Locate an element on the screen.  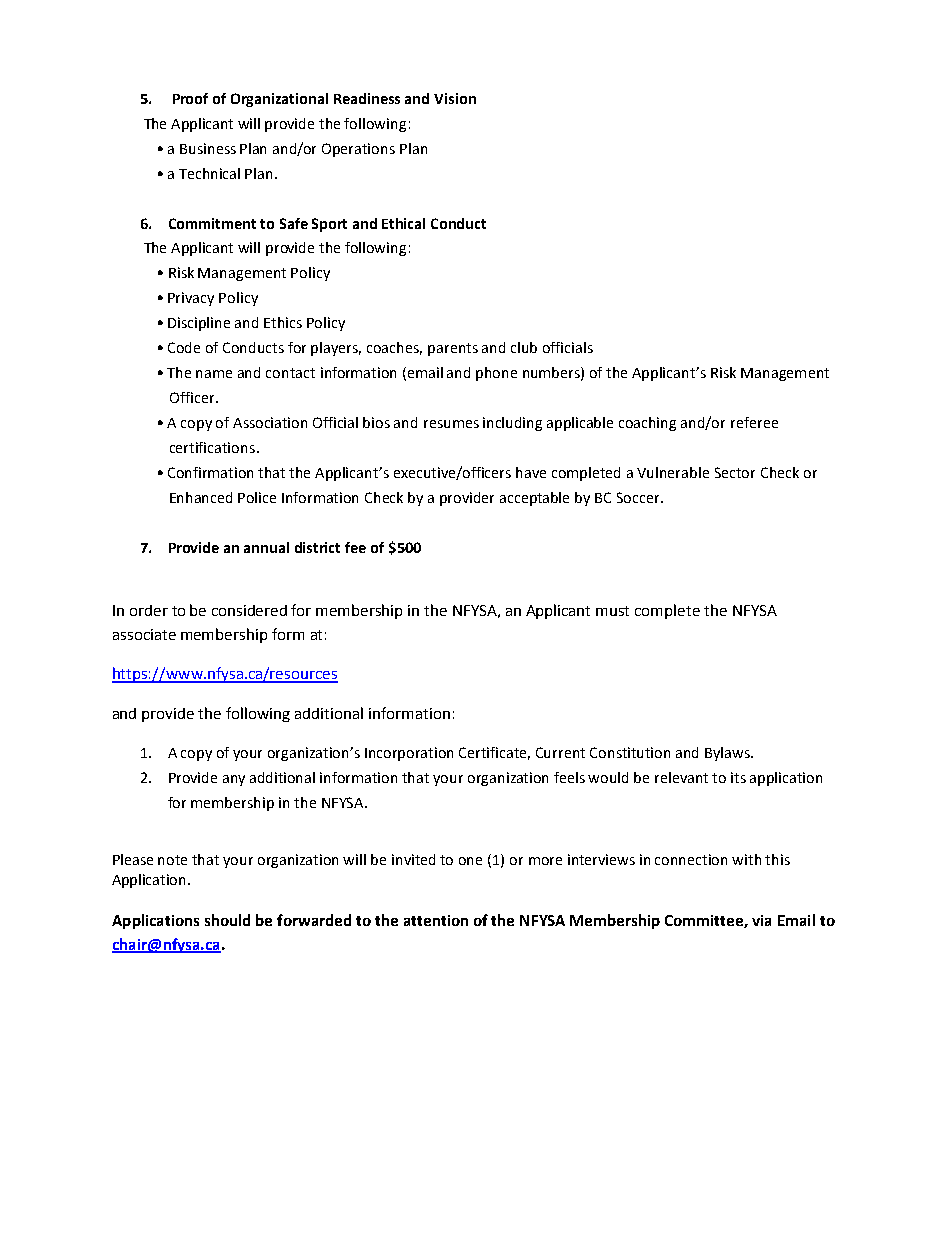
should is located at coordinates (227, 920).
